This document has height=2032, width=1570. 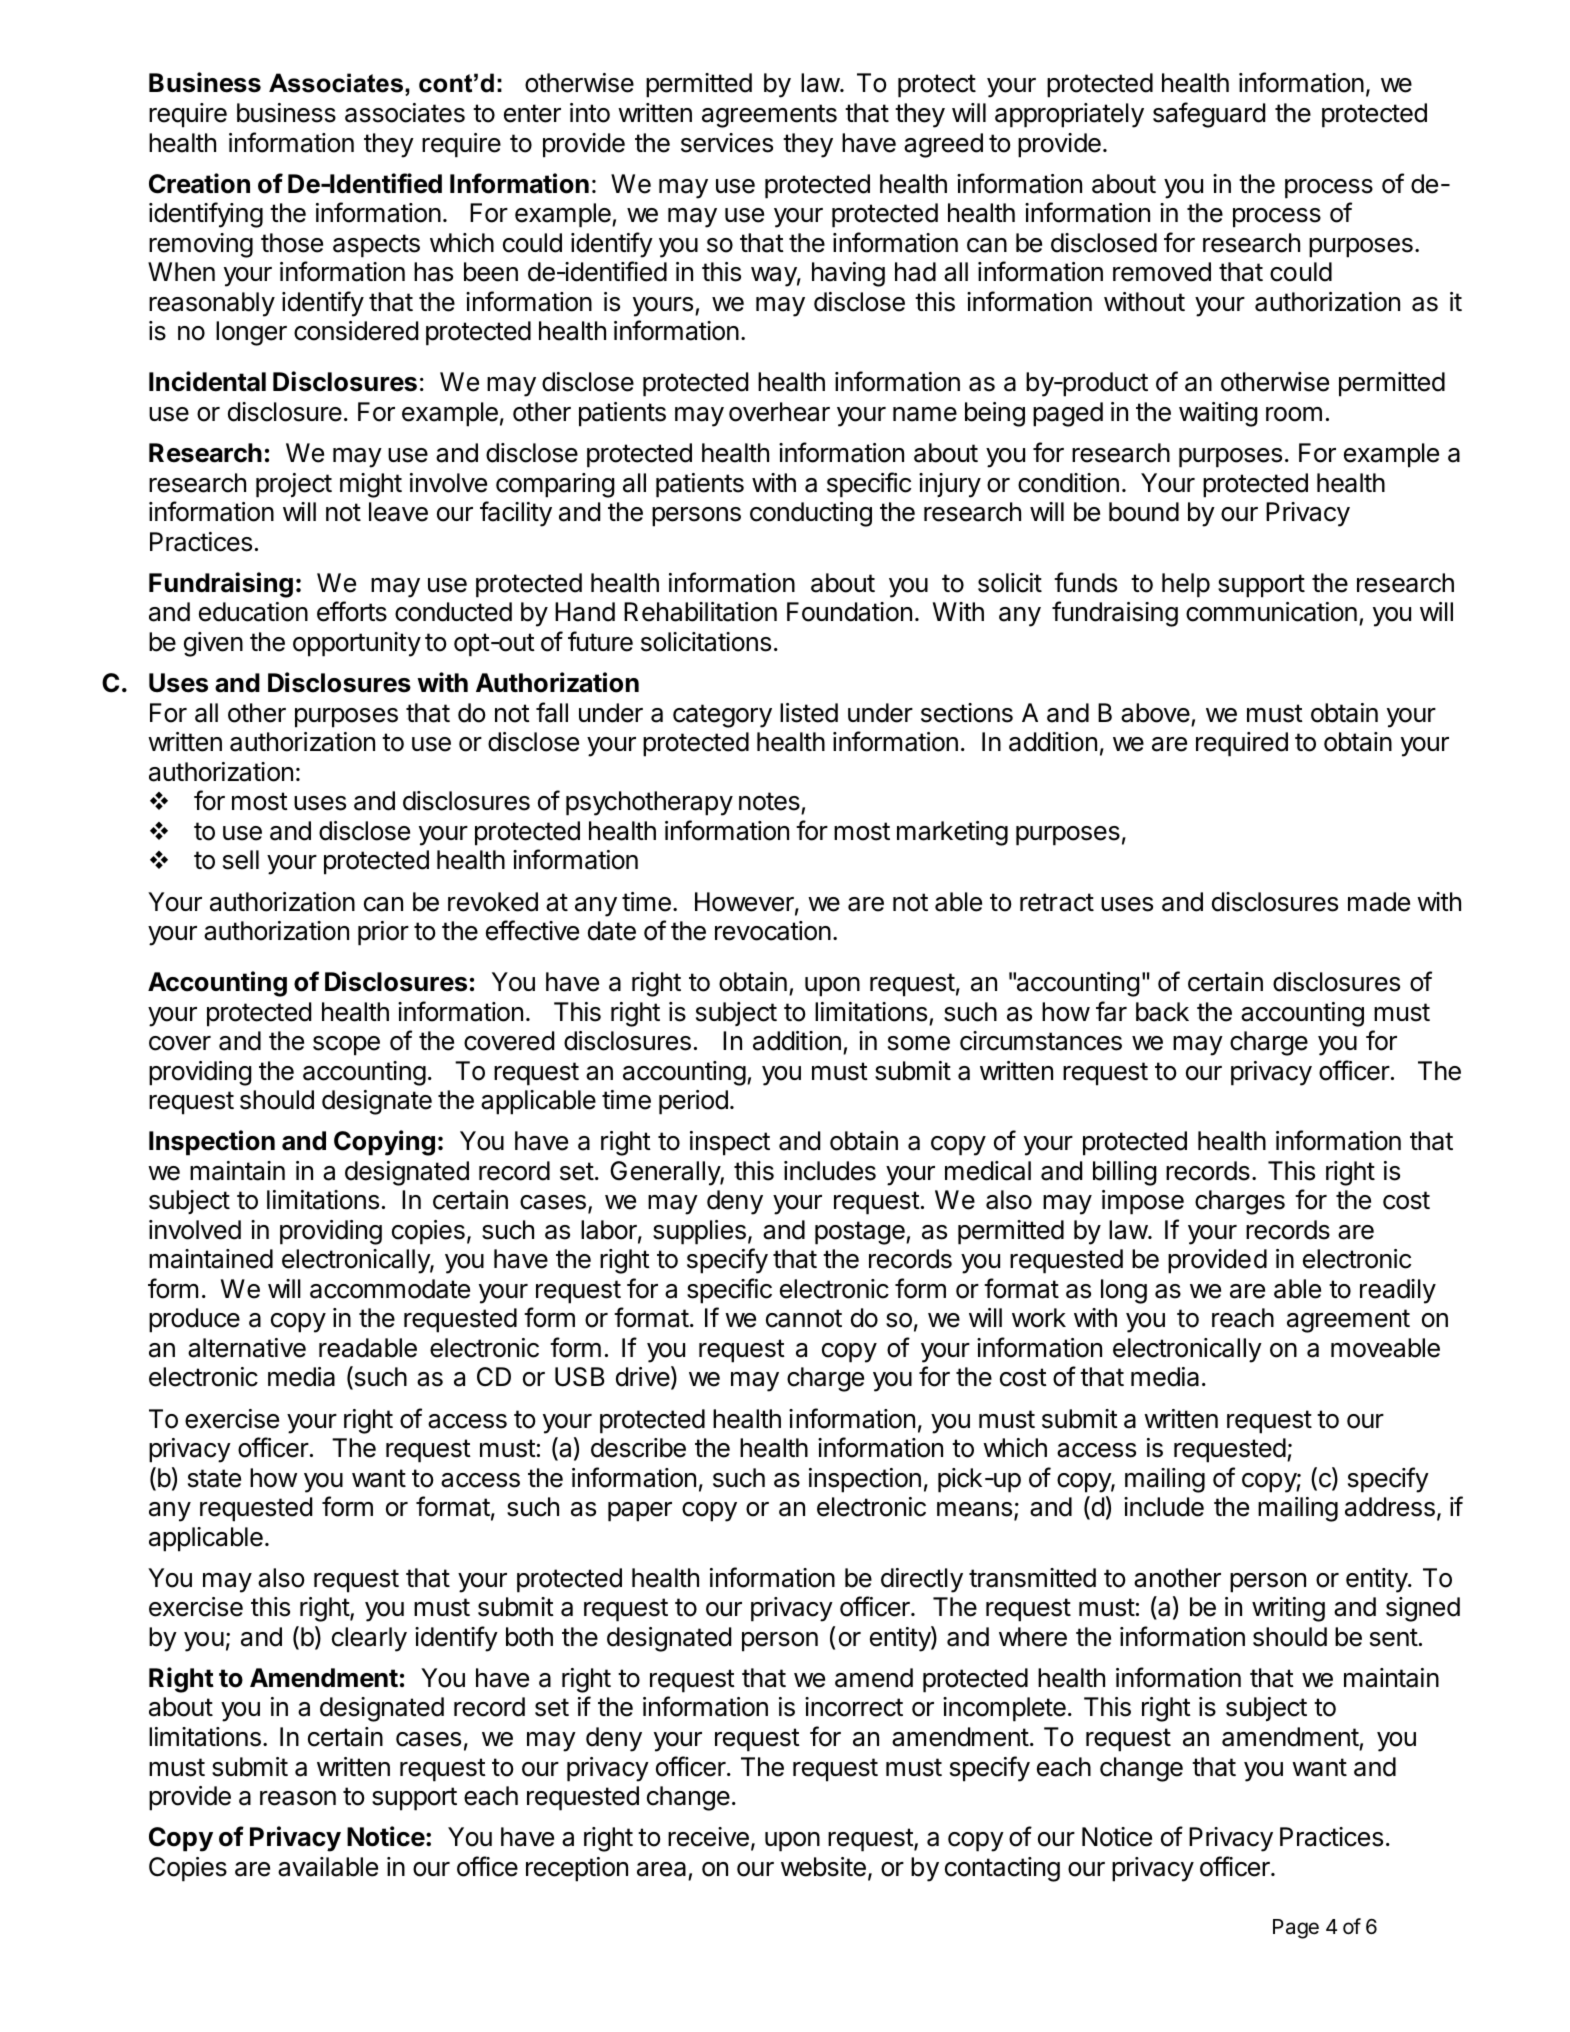 What do you see at coordinates (292, 243) in the document?
I see `those` at bounding box center [292, 243].
